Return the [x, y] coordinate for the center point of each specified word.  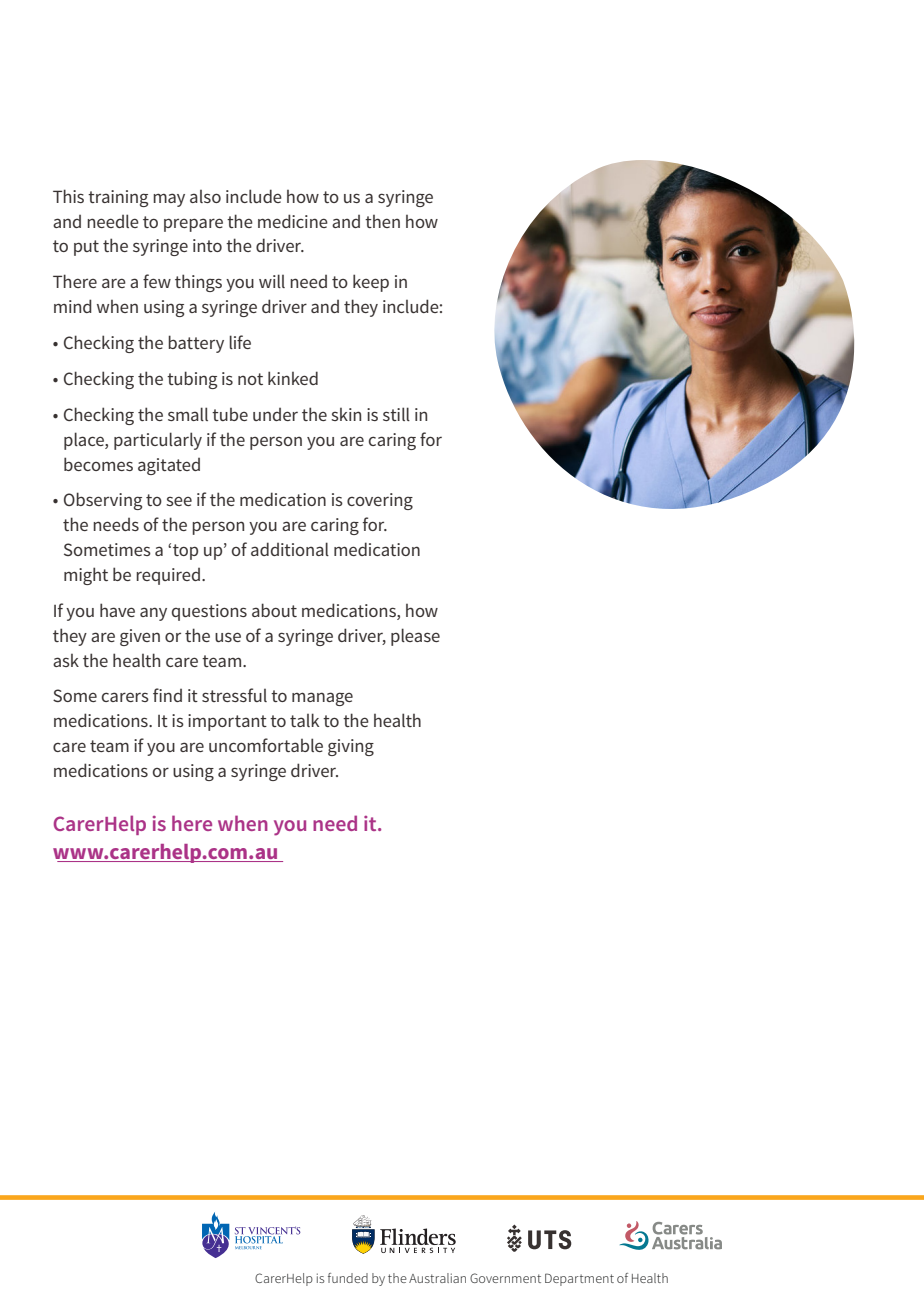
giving [351, 747]
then [382, 221]
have [117, 610]
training [118, 198]
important [227, 722]
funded [348, 1278]
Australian [437, 1278]
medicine [293, 221]
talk [304, 720]
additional [290, 549]
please [415, 637]
